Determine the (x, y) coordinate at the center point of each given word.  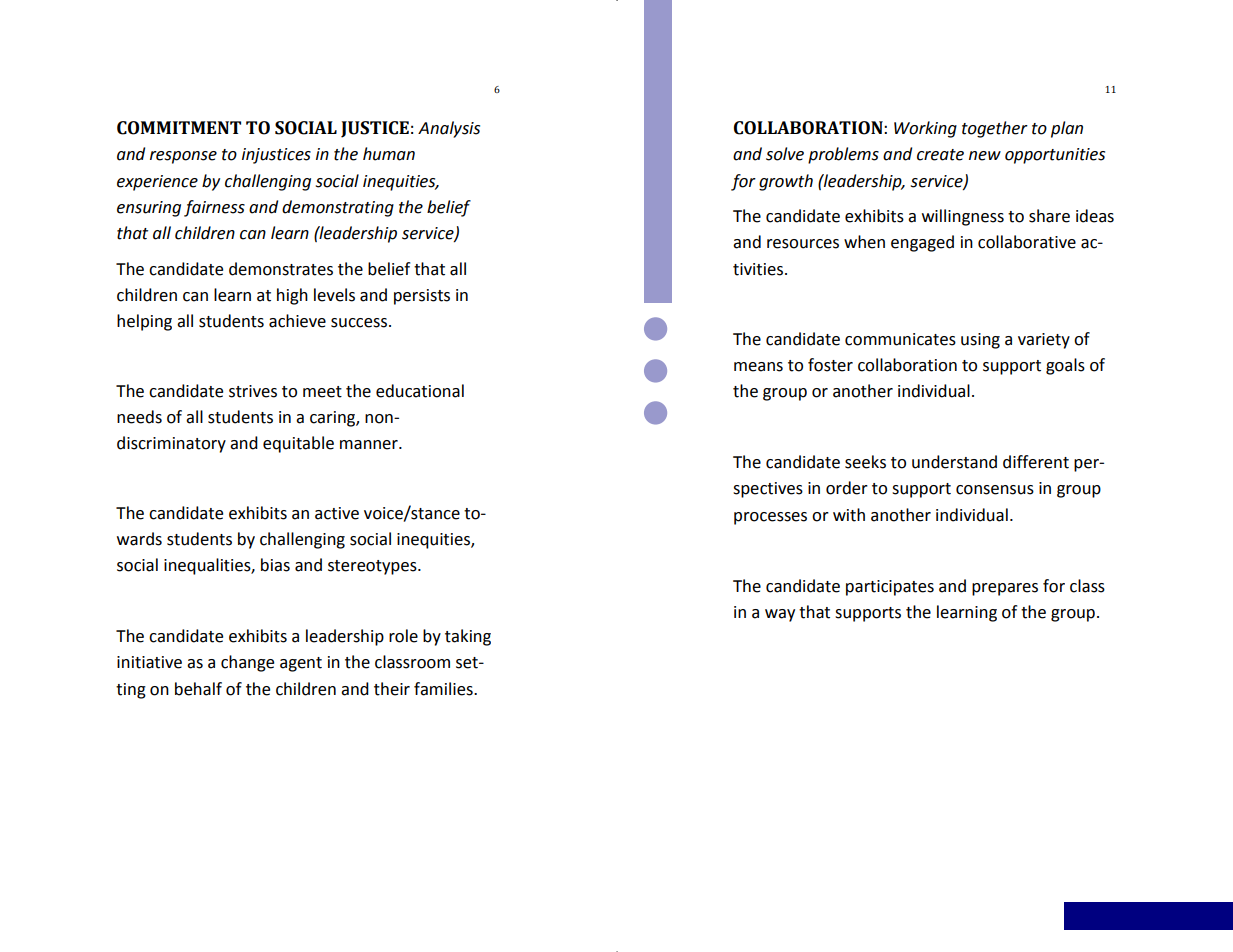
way (780, 615)
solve (785, 154)
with (849, 515)
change (247, 663)
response (183, 157)
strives (253, 391)
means (758, 367)
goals (1065, 366)
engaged (922, 243)
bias (275, 565)
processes (770, 518)
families (444, 689)
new (985, 156)
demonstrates (281, 269)
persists (422, 297)
